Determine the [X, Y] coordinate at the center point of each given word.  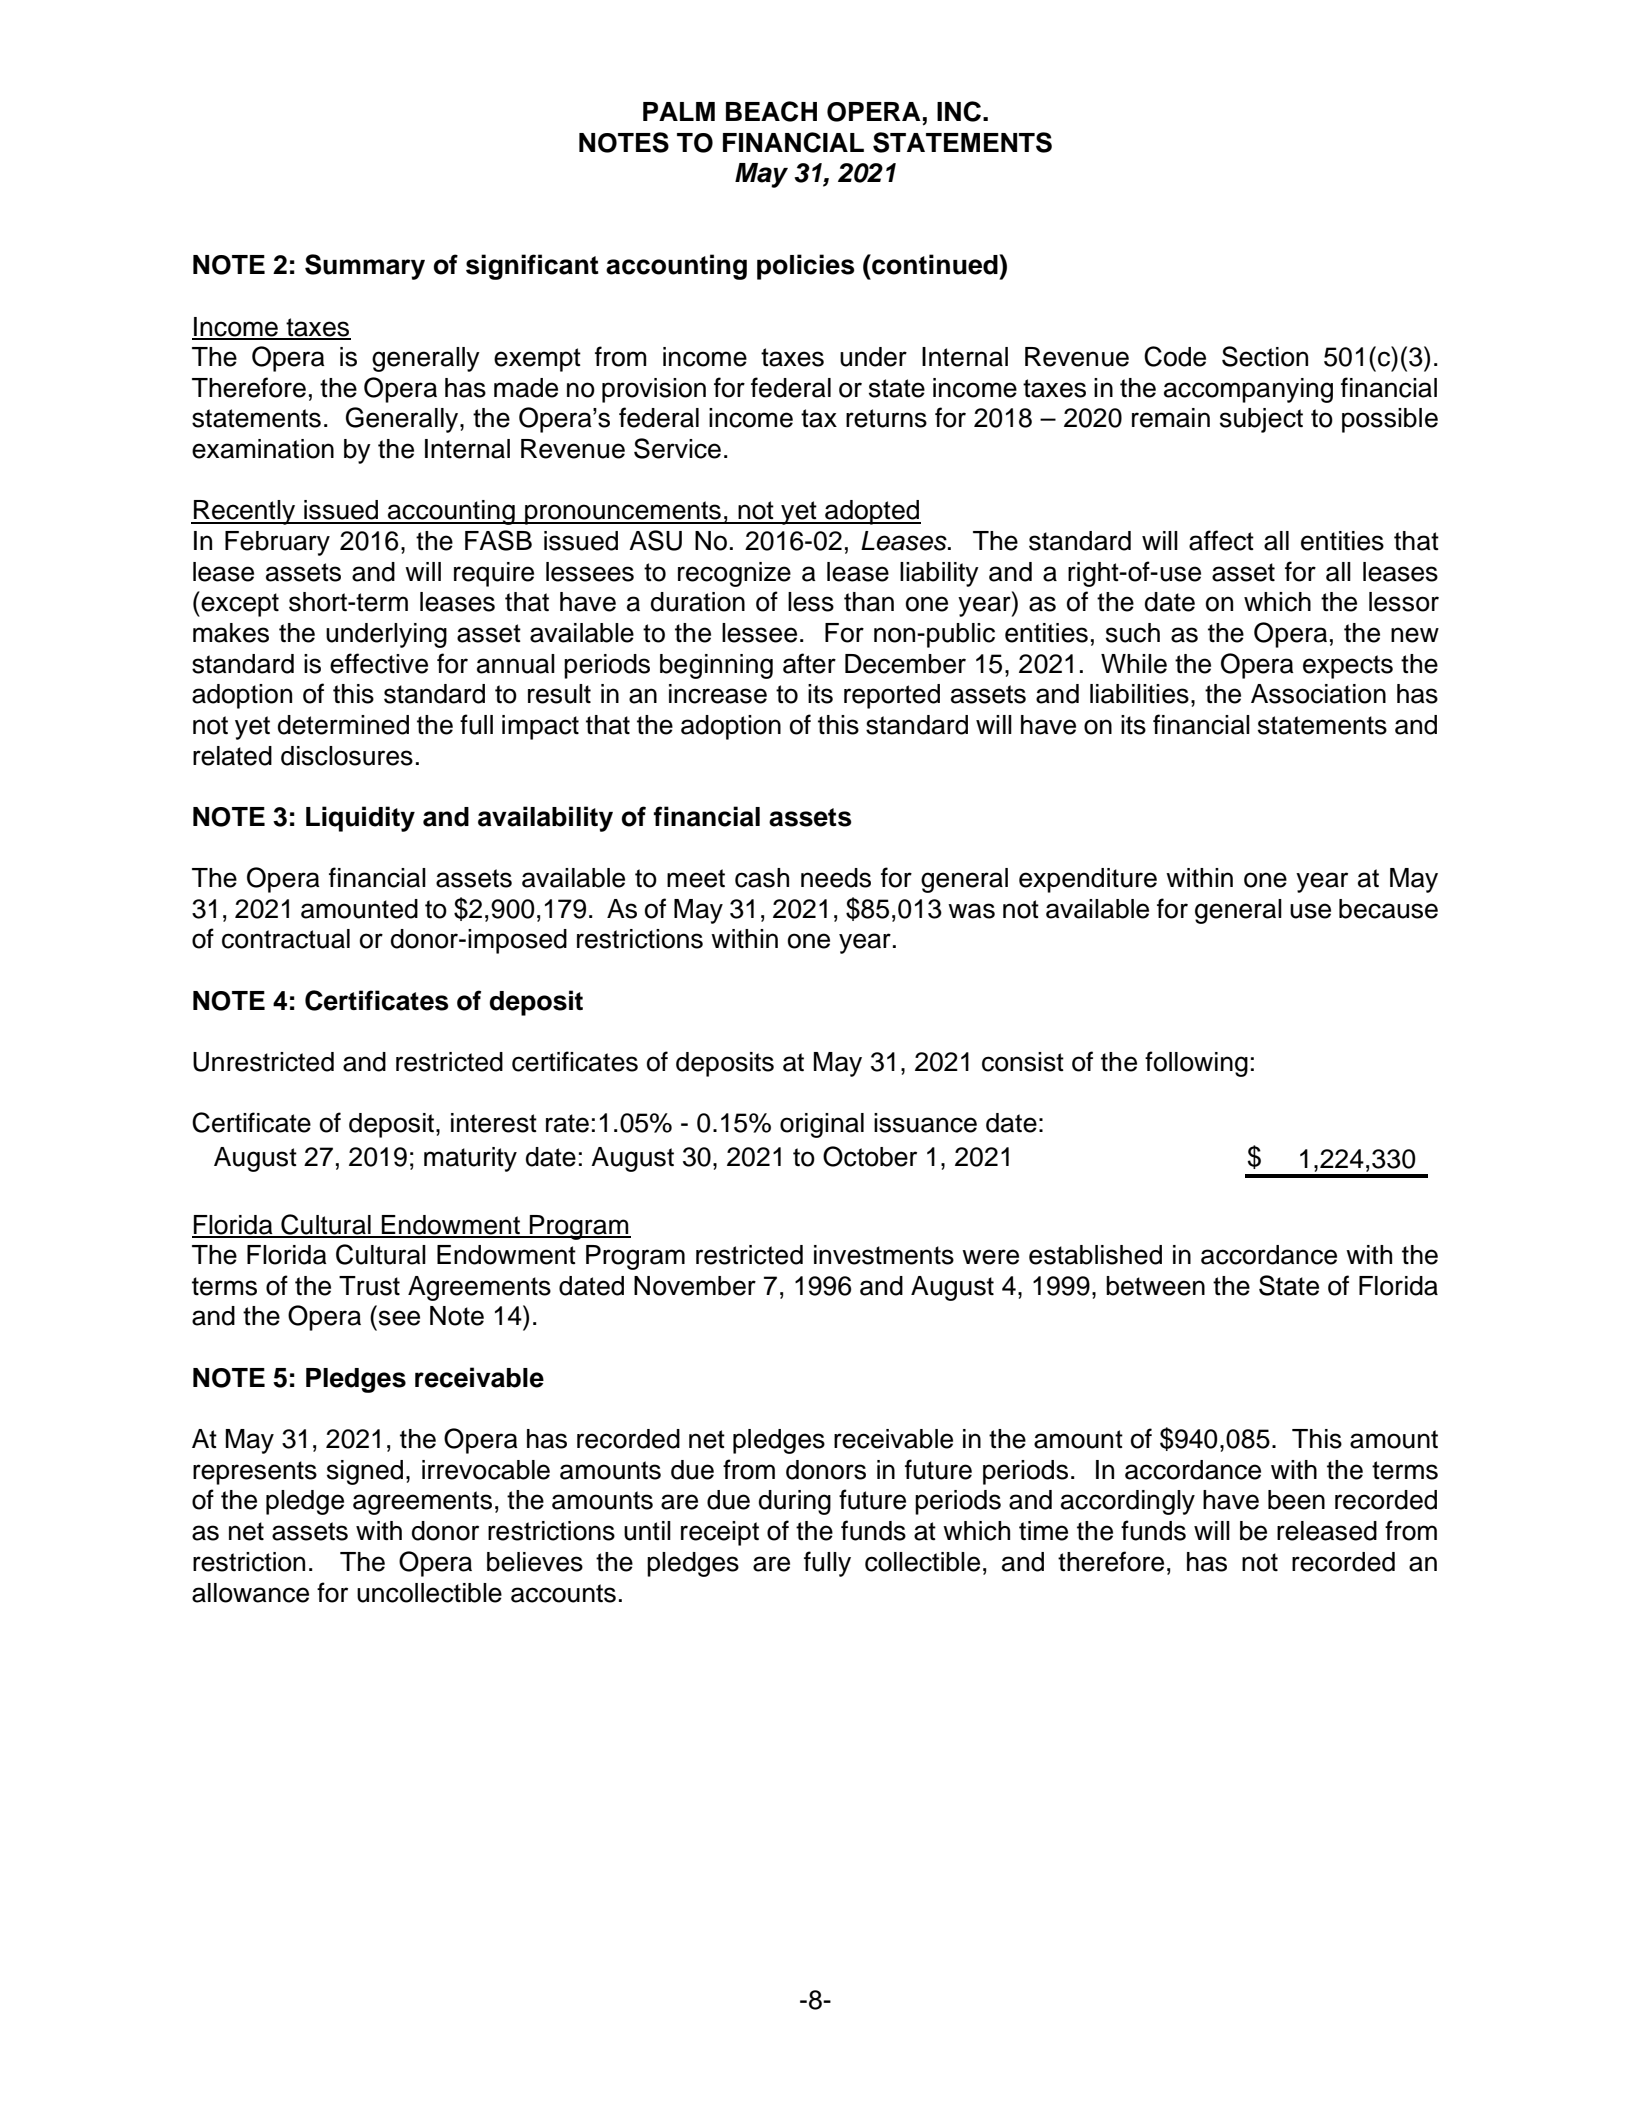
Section [1265, 356]
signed [365, 1472]
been [1296, 1500]
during [795, 1502]
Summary [365, 267]
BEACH [771, 111]
